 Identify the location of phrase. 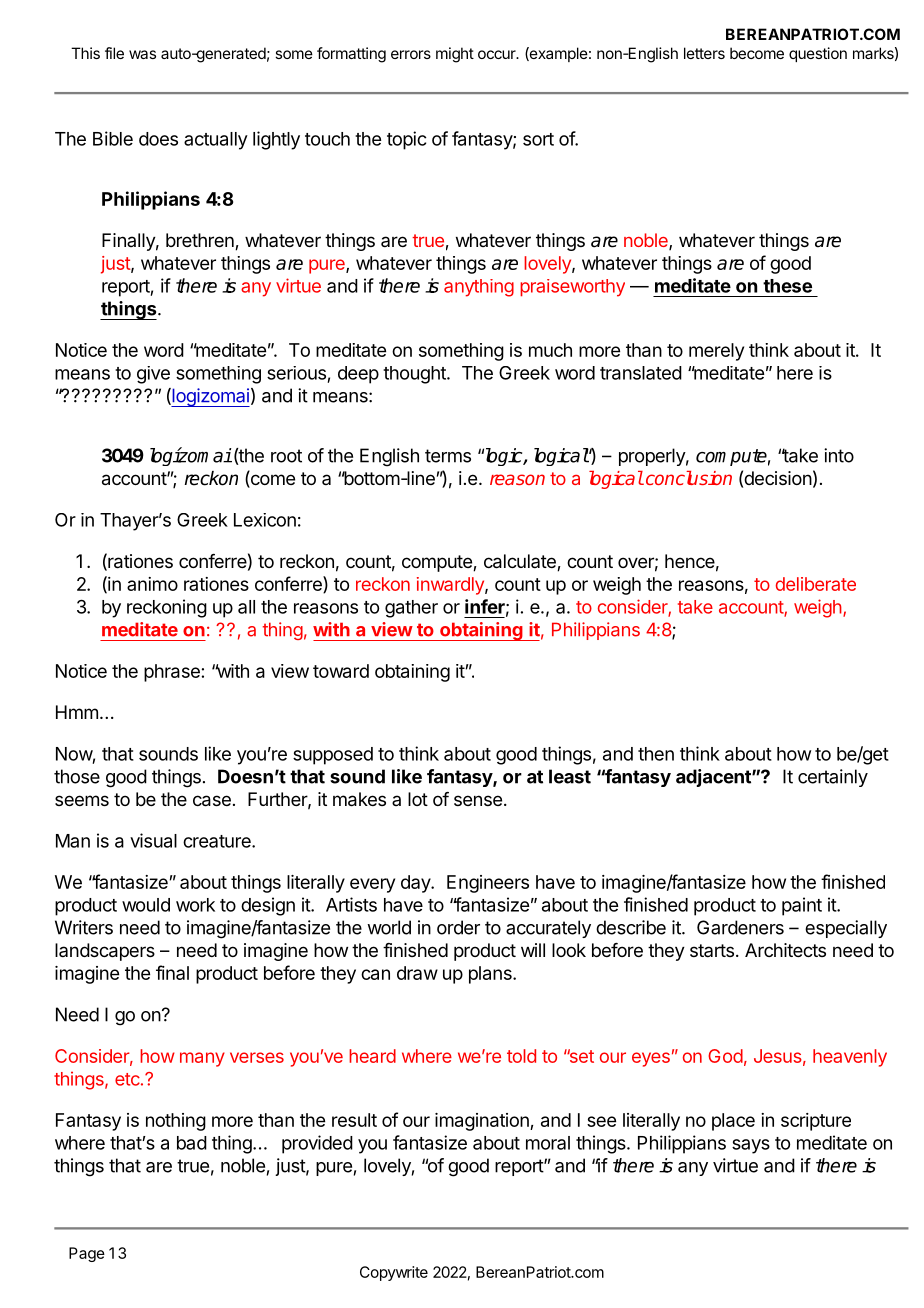
(172, 673).
